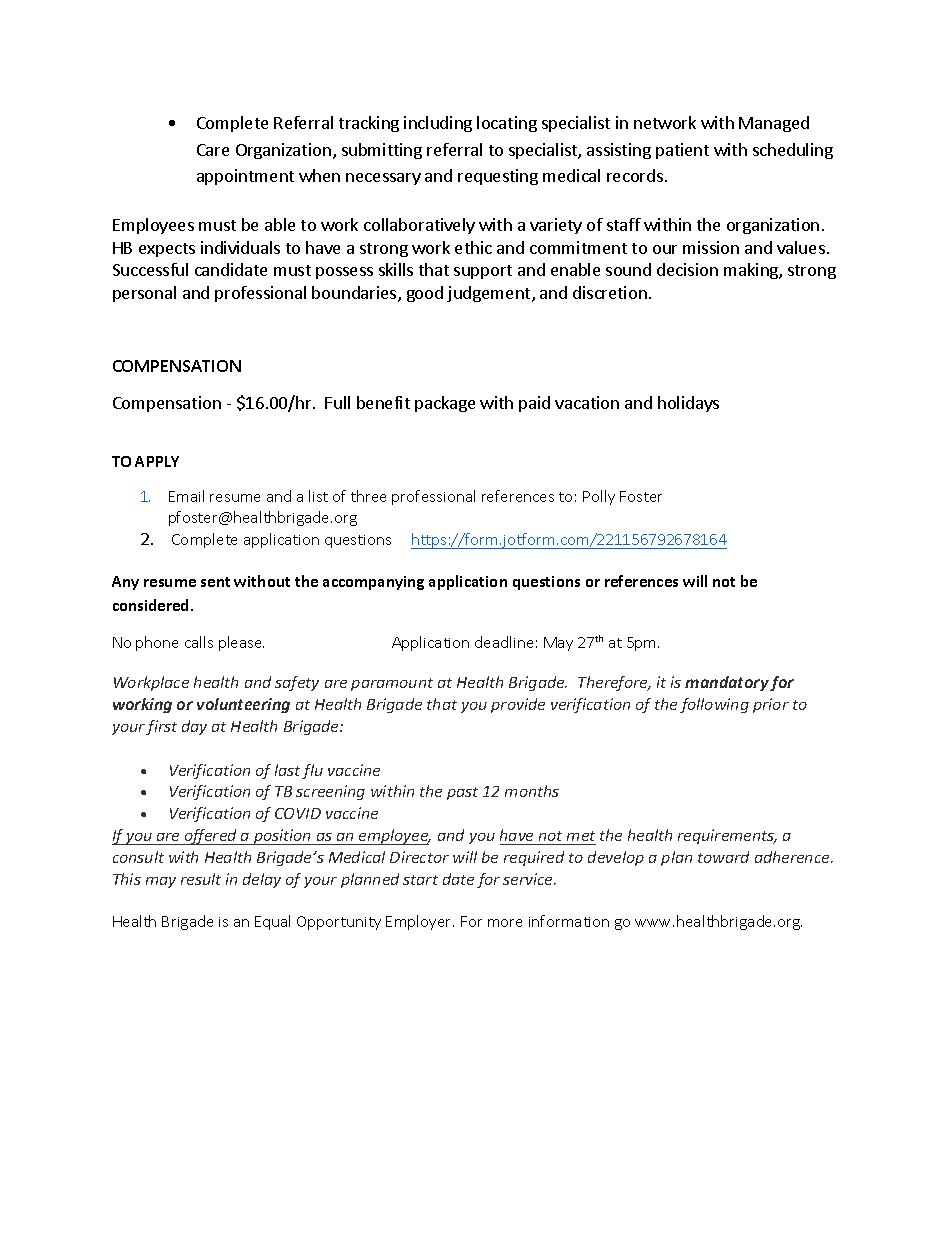  What do you see at coordinates (714, 705) in the page?
I see `following` at bounding box center [714, 705].
